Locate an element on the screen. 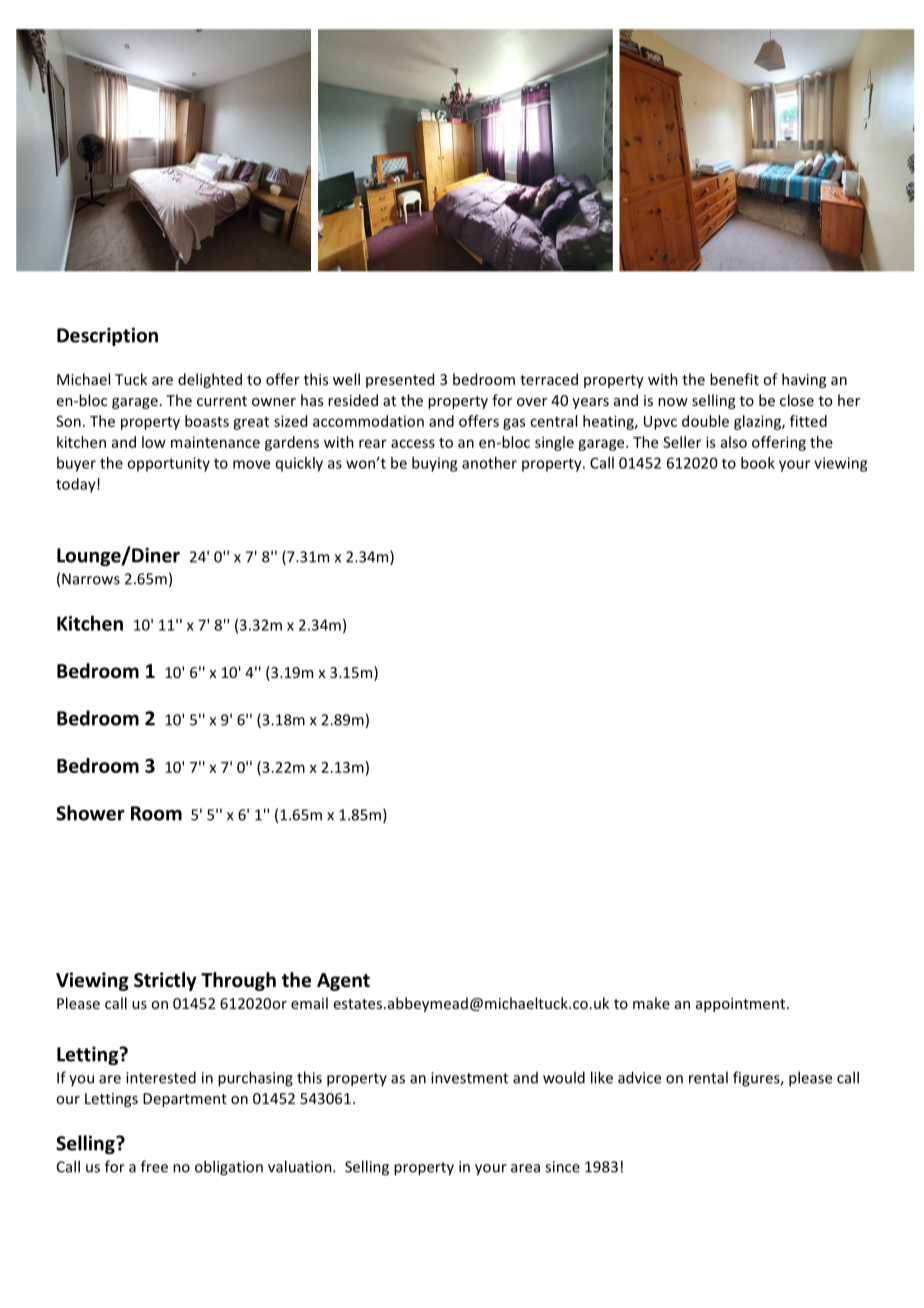  Shower is located at coordinates (90, 813).
